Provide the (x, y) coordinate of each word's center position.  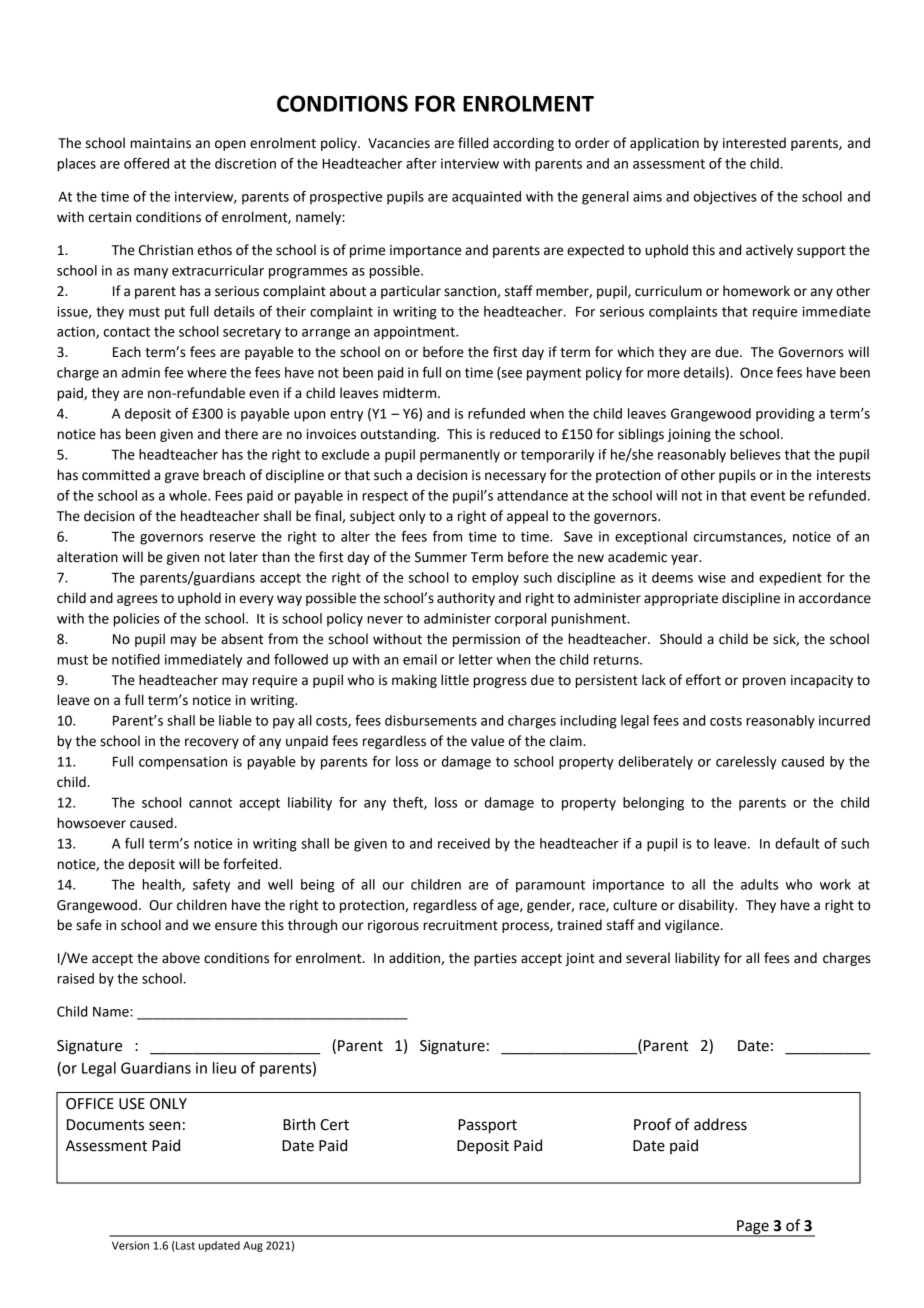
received (464, 843)
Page (753, 1228)
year (686, 559)
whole (189, 495)
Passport (487, 1126)
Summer (441, 557)
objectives (725, 198)
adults (759, 884)
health (162, 885)
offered (146, 163)
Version (130, 1245)
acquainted (486, 198)
